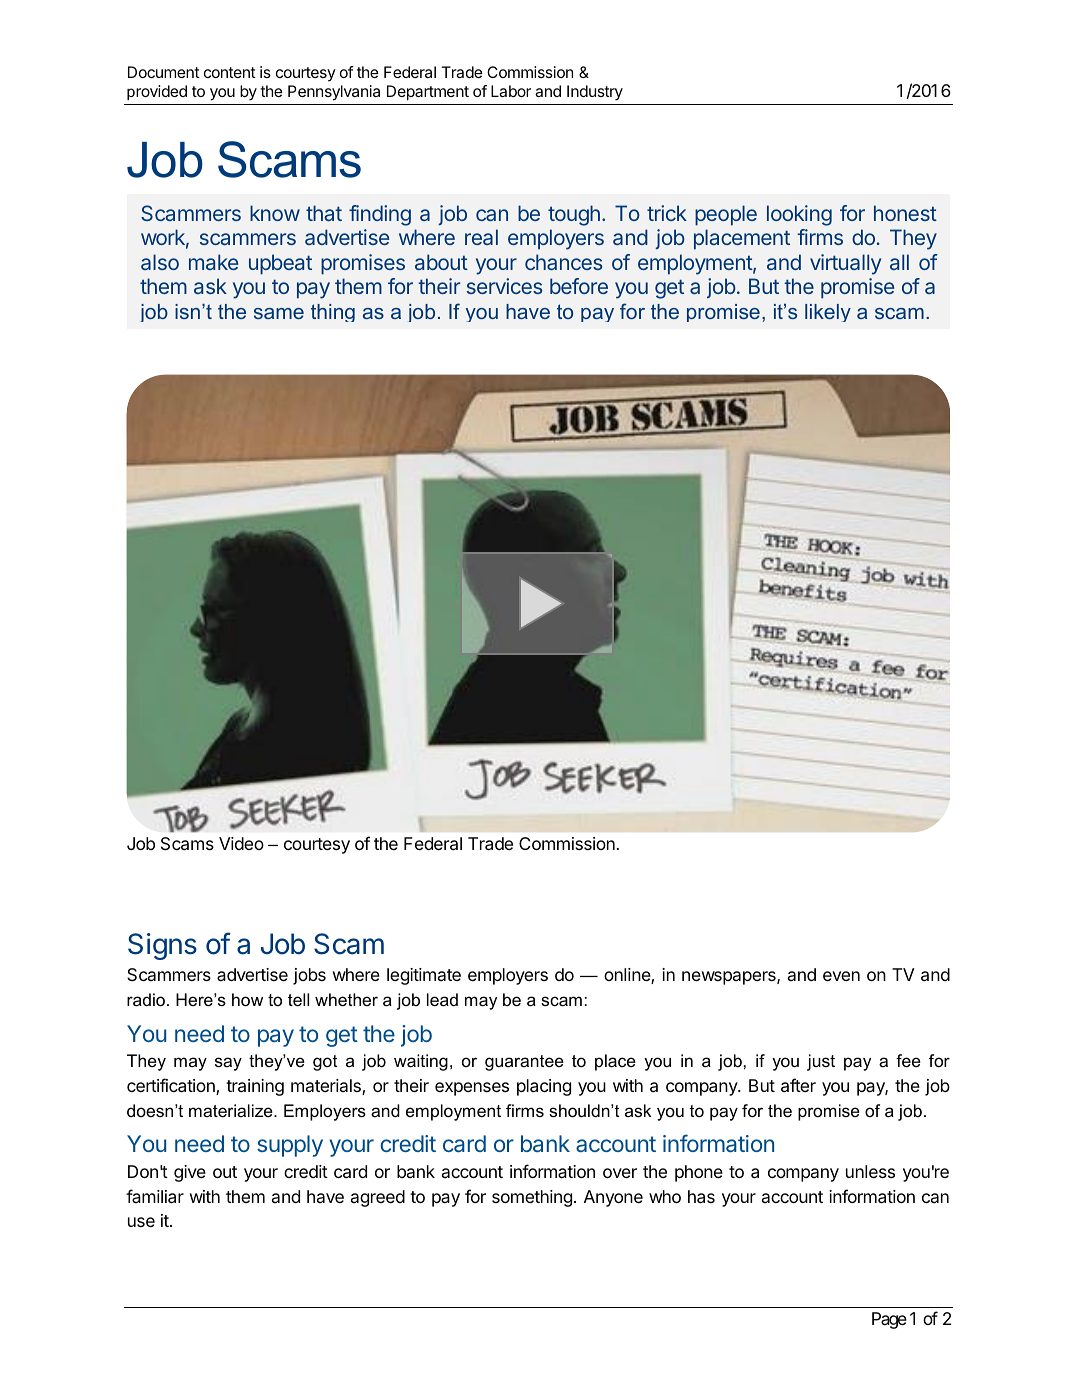  Describe the element at coordinates (424, 976) in the screenshot. I see `legitimate` at that location.
